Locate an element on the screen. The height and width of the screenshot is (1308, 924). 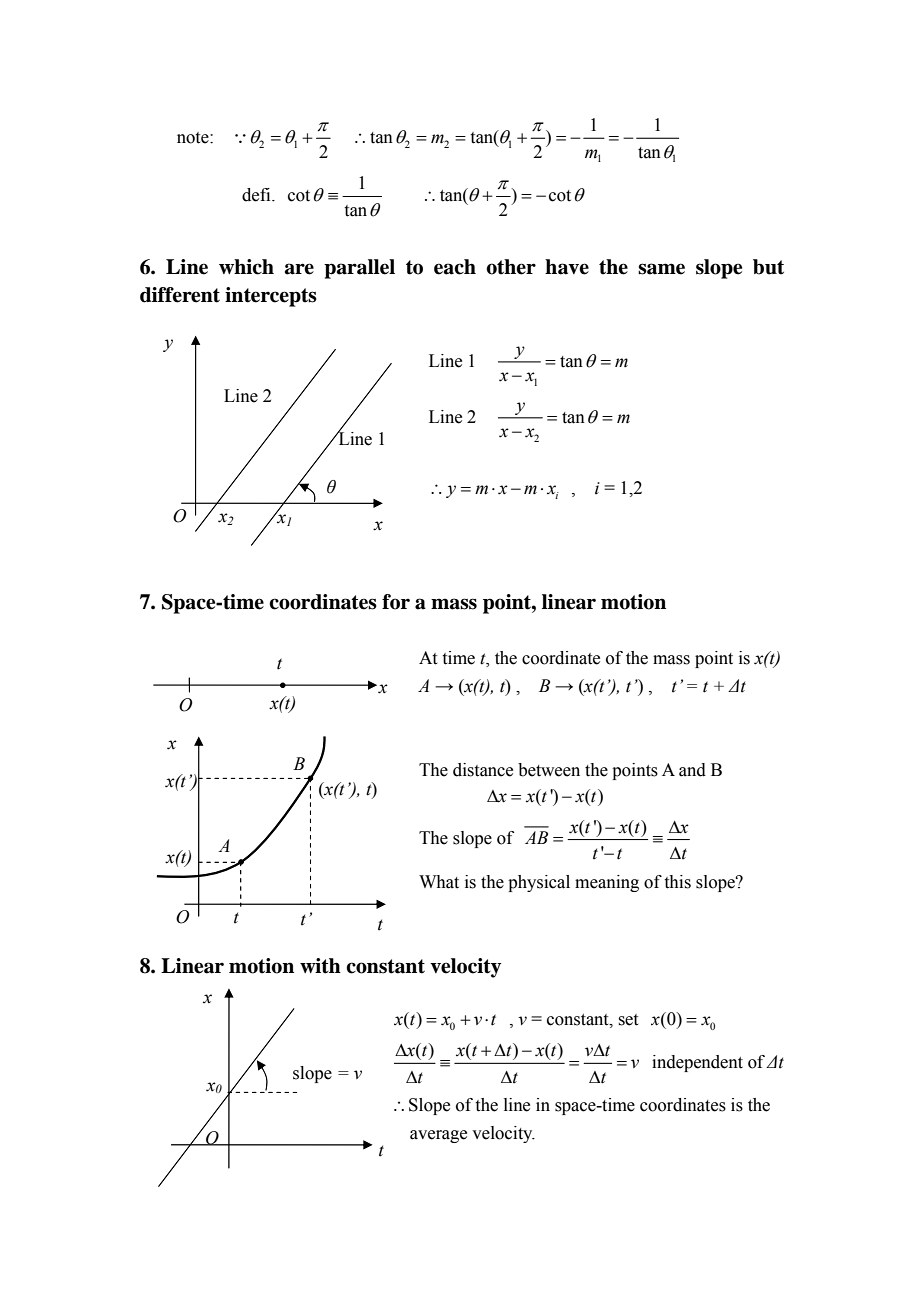
for is located at coordinates (396, 602).
